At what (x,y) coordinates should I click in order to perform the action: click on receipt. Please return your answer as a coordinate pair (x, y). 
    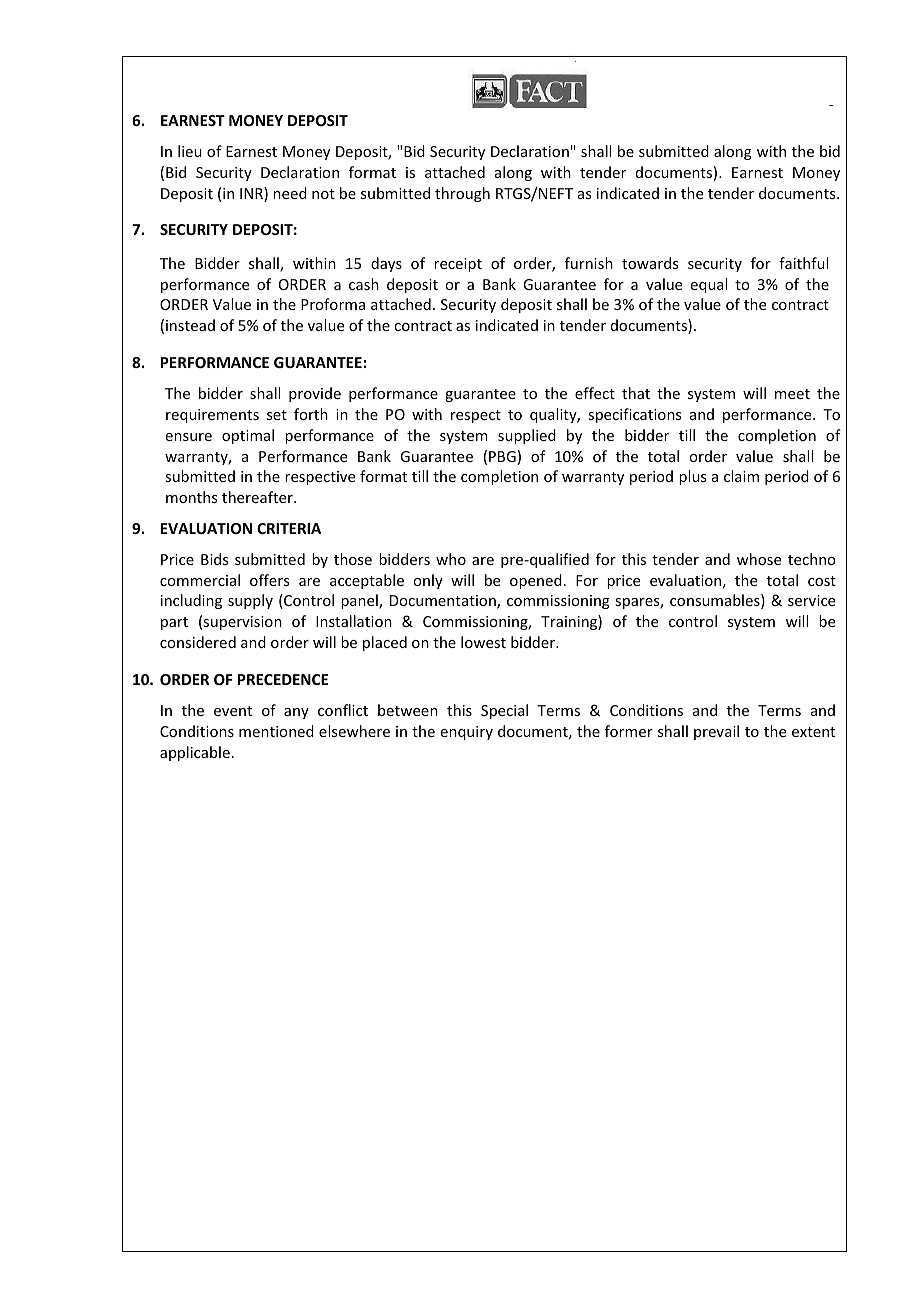
    Looking at the image, I should click on (458, 265).
